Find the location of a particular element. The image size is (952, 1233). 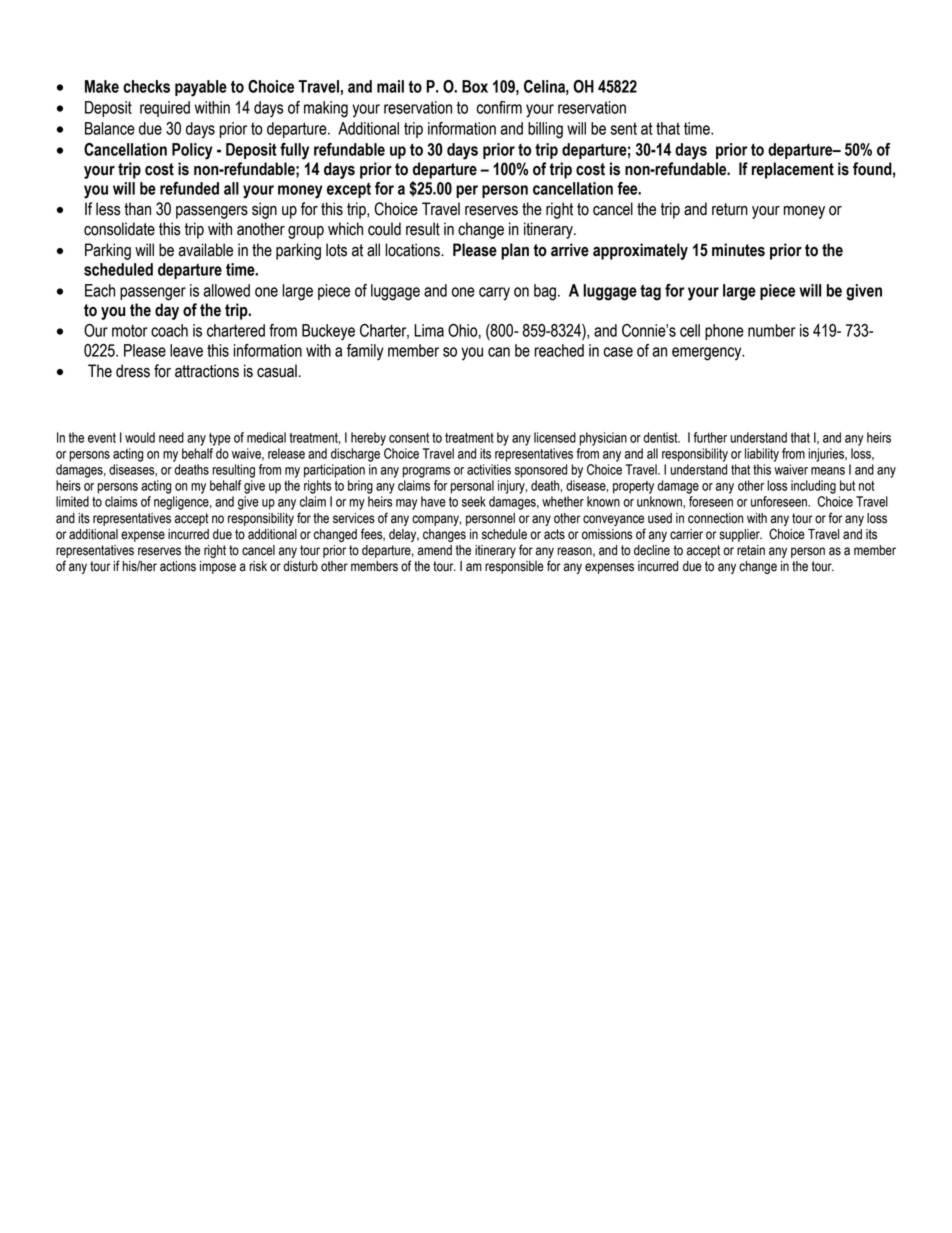

required is located at coordinates (165, 109).
